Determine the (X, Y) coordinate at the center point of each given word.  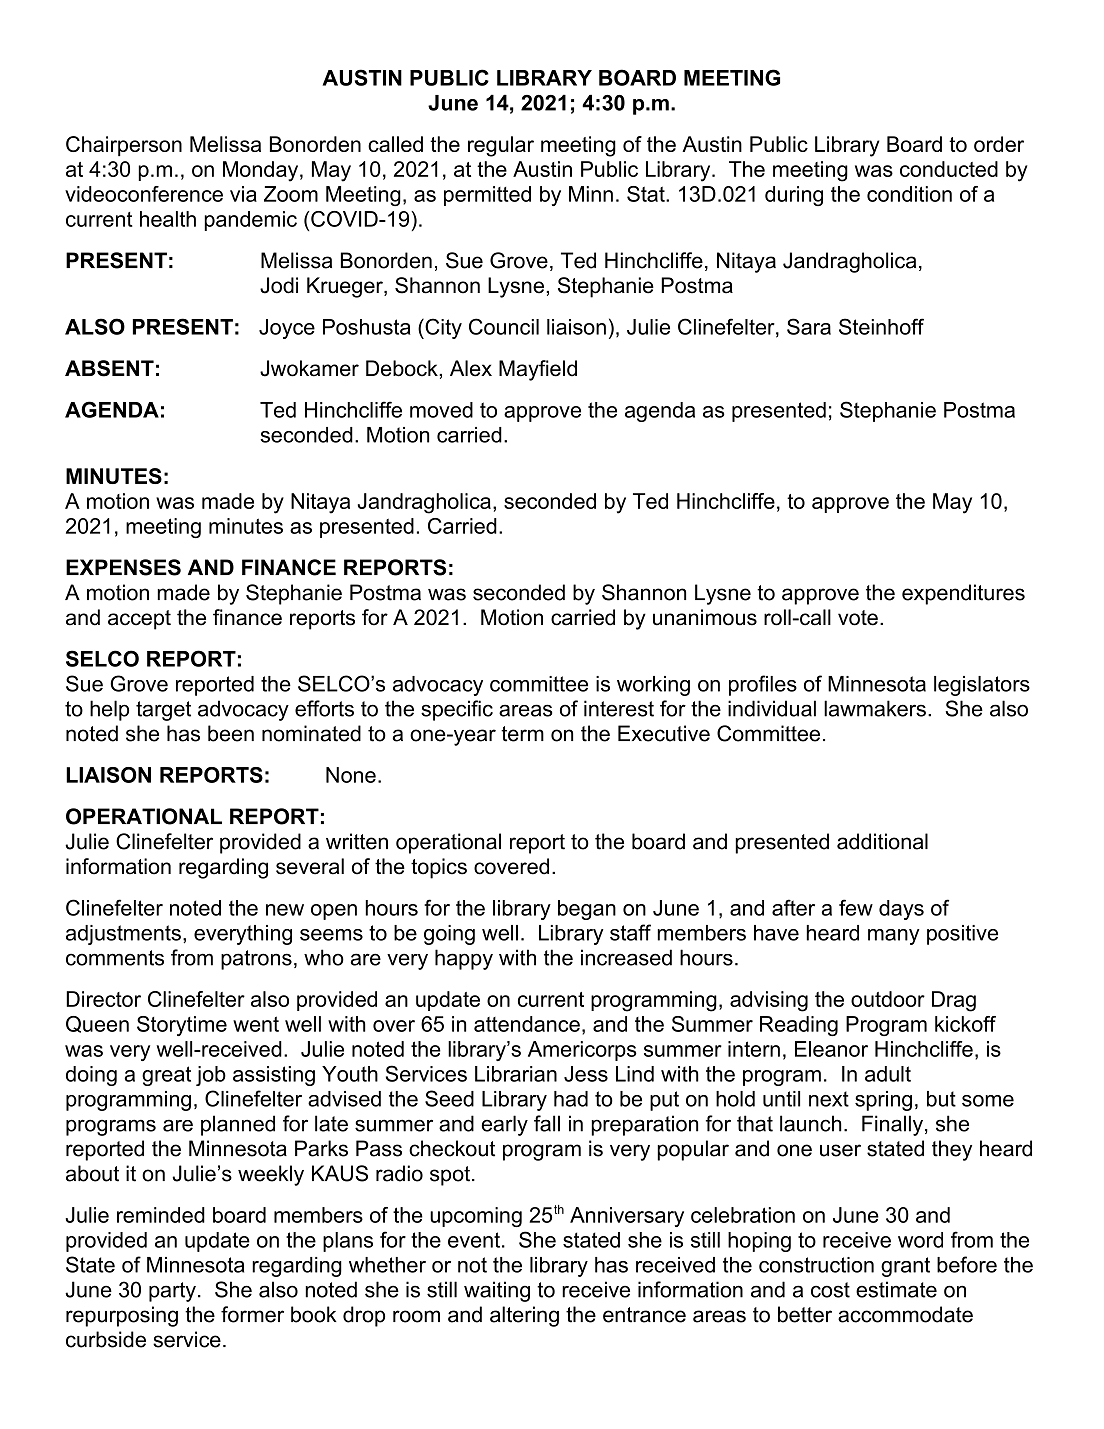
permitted (487, 196)
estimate (896, 1289)
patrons (256, 960)
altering (524, 1316)
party (172, 1292)
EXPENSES (123, 567)
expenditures (963, 594)
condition (909, 194)
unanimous (705, 617)
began (587, 910)
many (893, 937)
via (243, 194)
